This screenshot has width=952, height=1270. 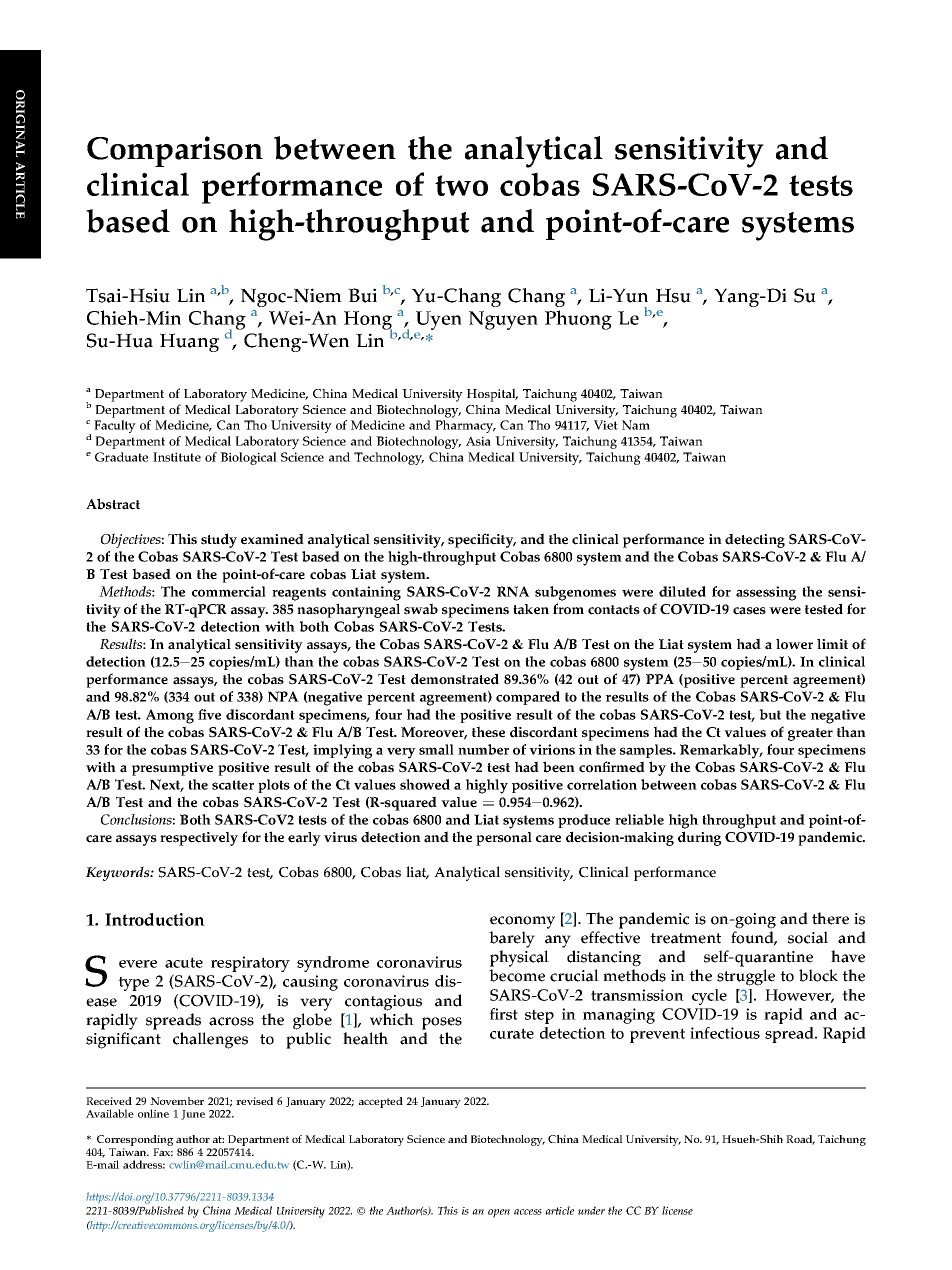 What do you see at coordinates (504, 839) in the screenshot?
I see `personal` at bounding box center [504, 839].
